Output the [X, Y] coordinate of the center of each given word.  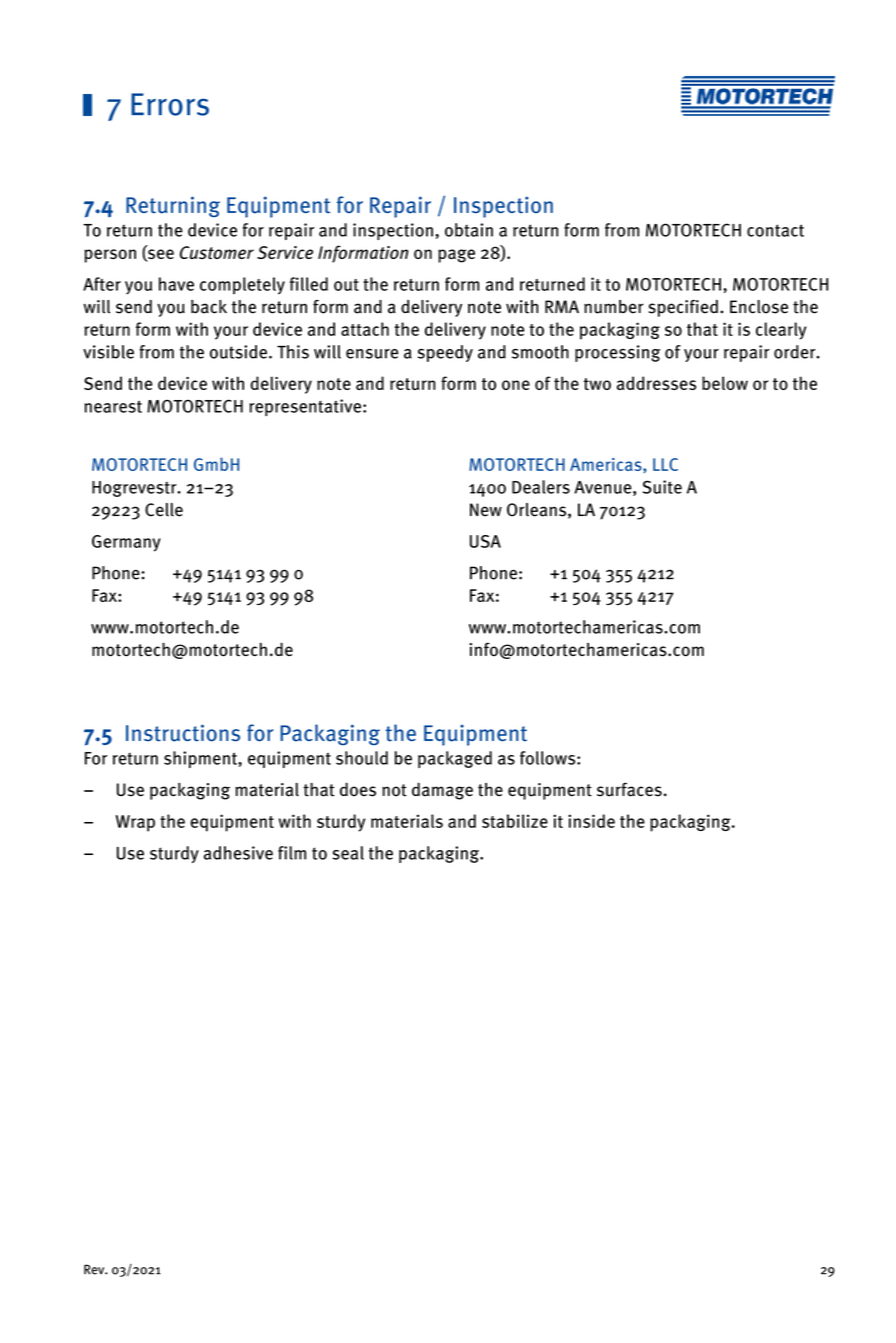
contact [775, 230]
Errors [170, 104]
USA [485, 541]
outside [238, 352]
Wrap [135, 823]
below [725, 383]
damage [442, 791]
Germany [126, 543]
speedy [445, 353]
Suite [662, 487]
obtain [469, 230]
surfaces [629, 789]
